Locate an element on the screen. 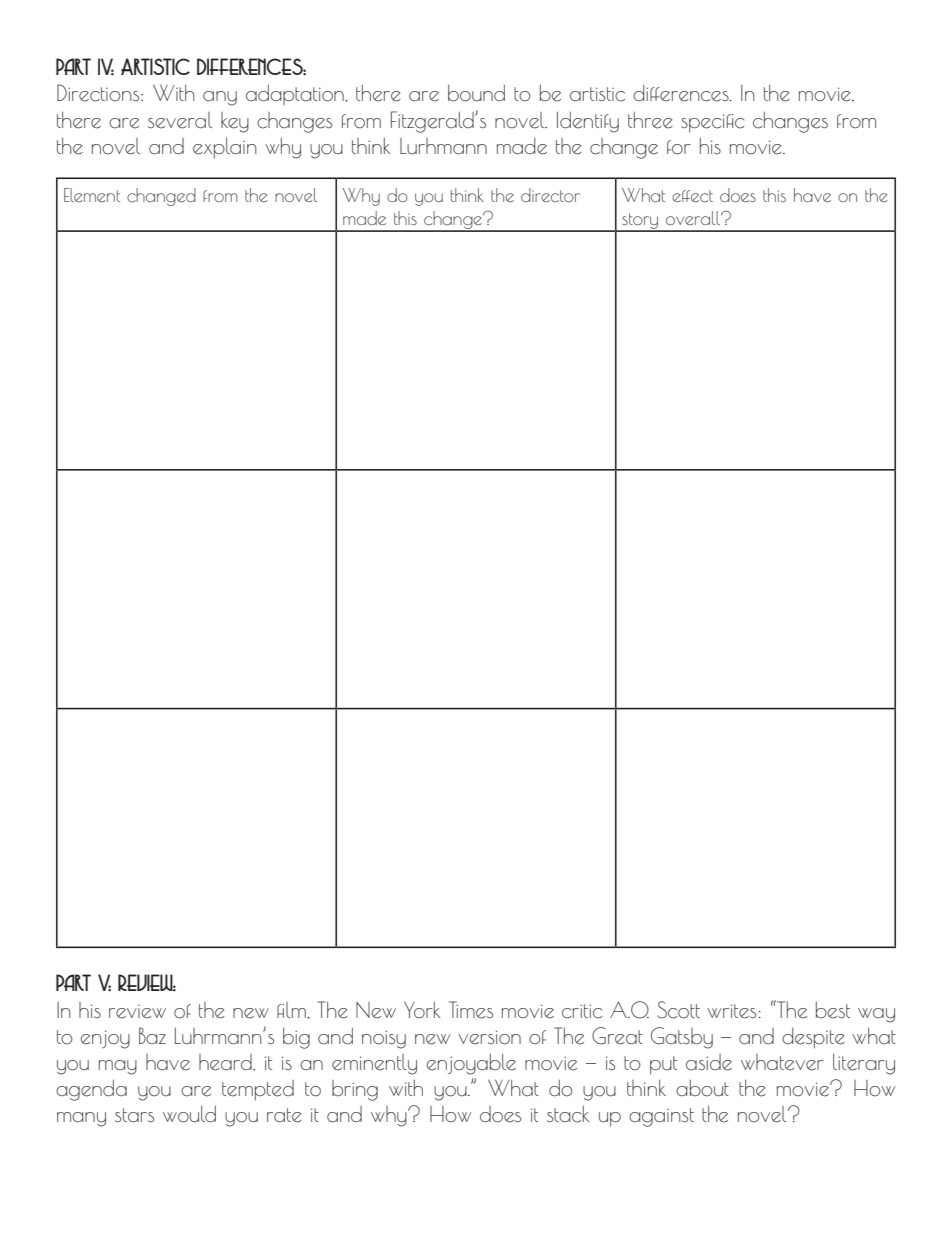 The image size is (952, 1233). best is located at coordinates (833, 1010).
